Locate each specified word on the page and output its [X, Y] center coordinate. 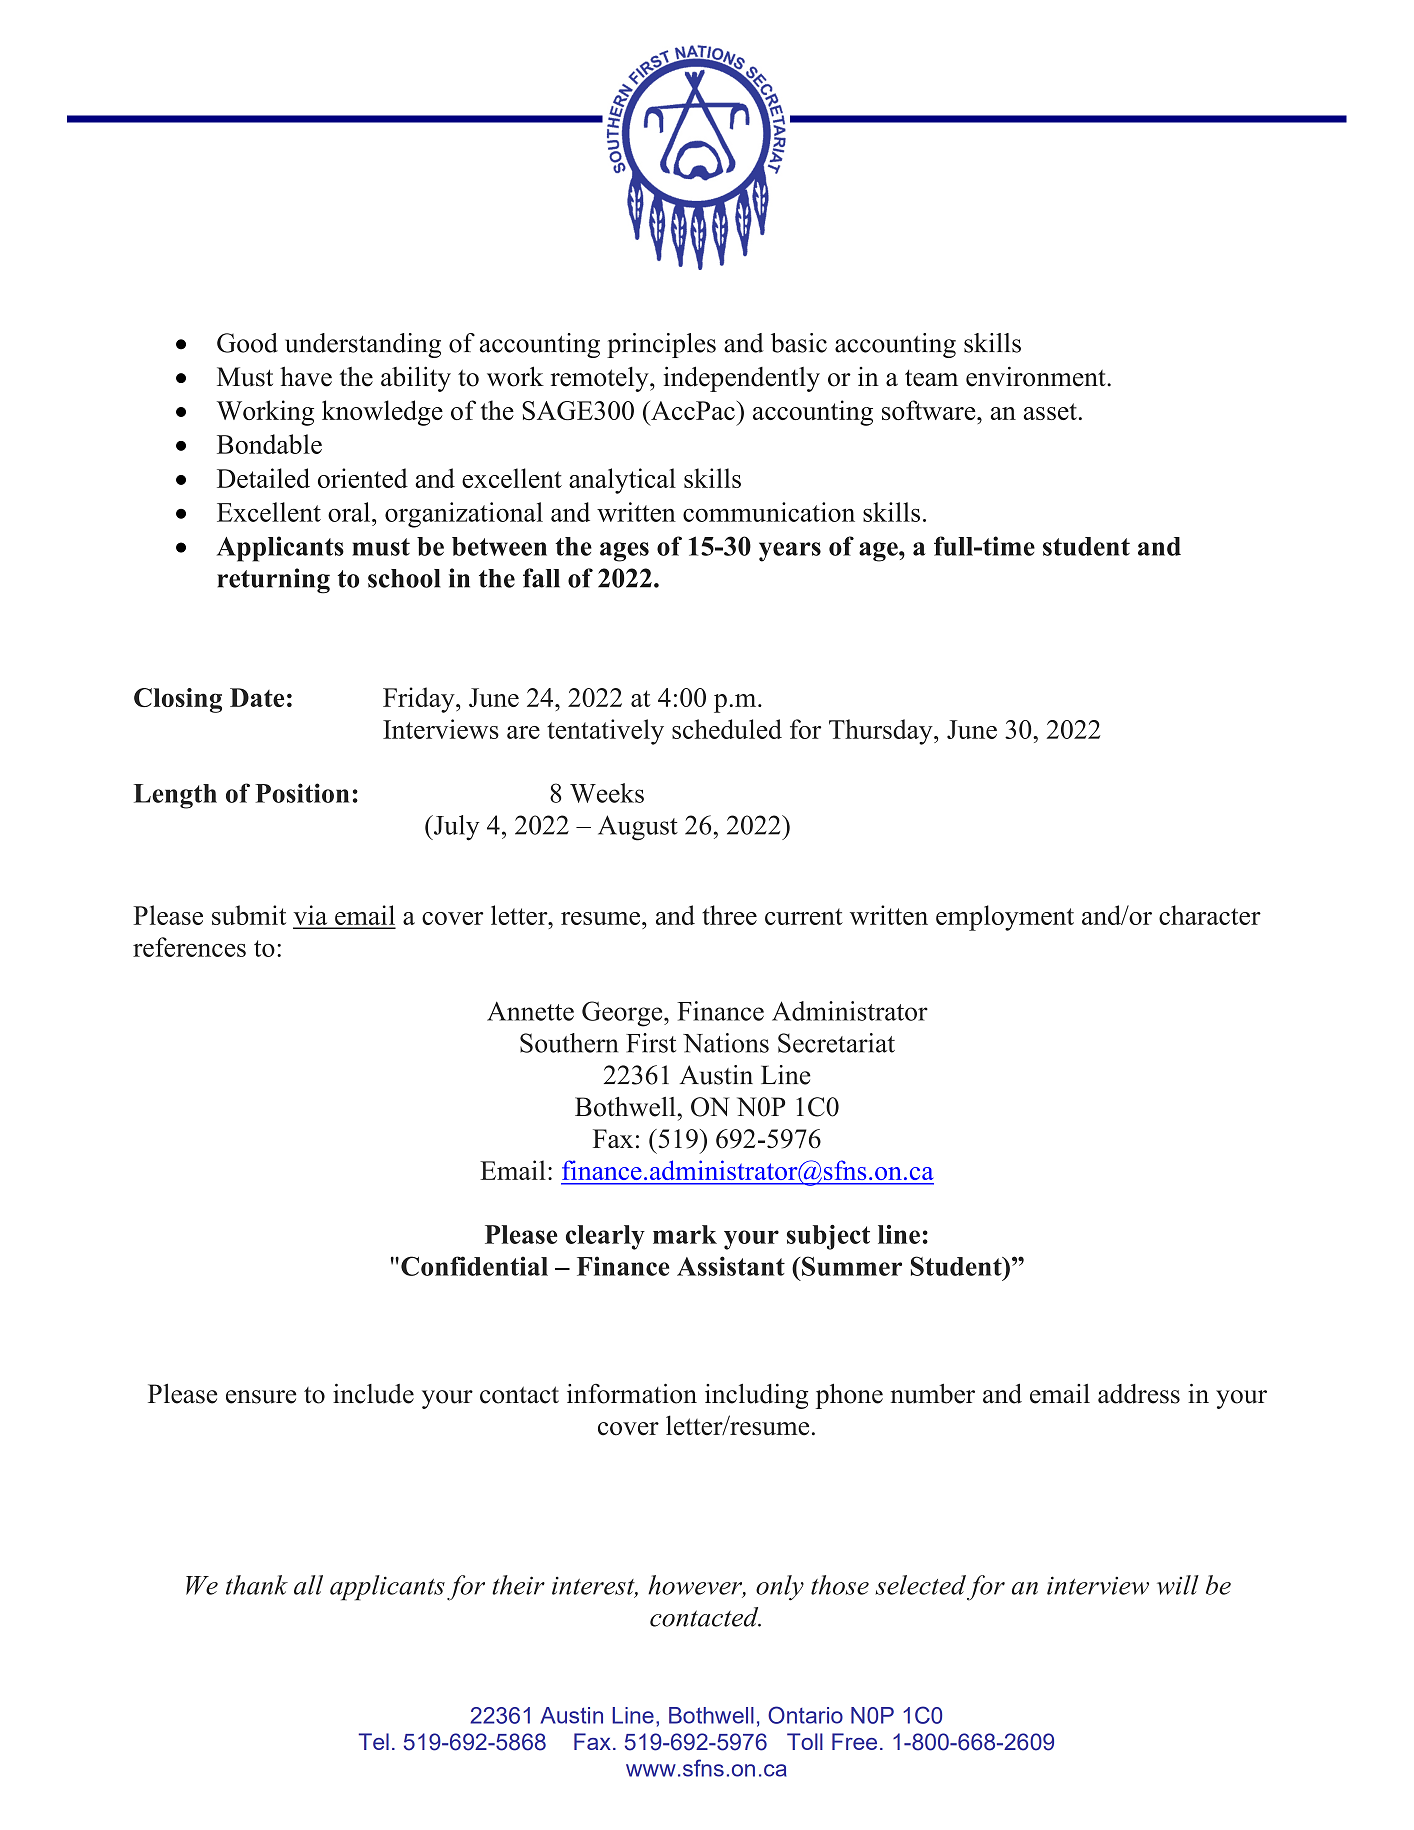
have [306, 376]
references [189, 947]
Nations [726, 1043]
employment [1005, 918]
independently [742, 379]
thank [257, 1585]
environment [1037, 376]
